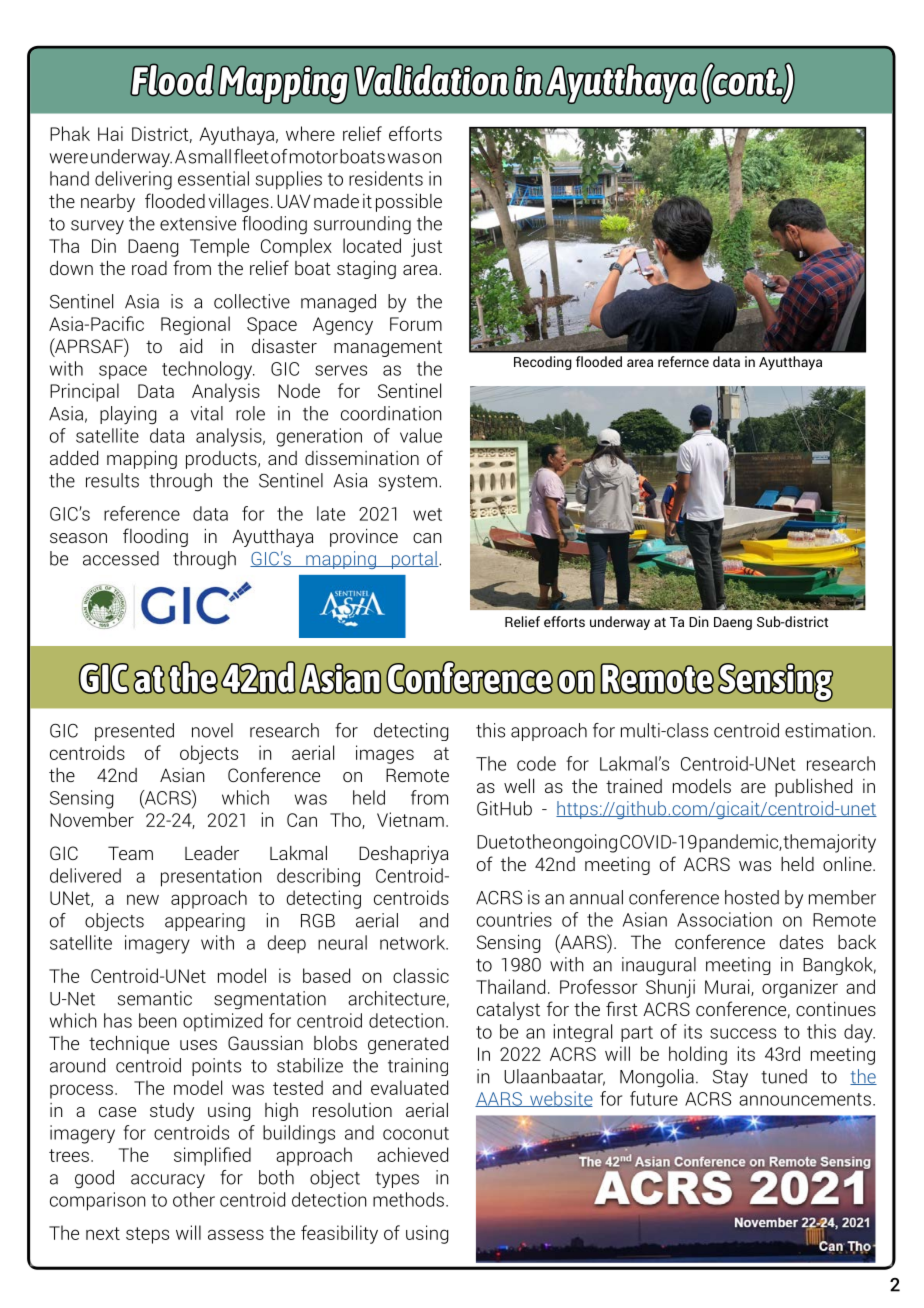 This page has height=1308, width=924. I want to click on countries, so click(514, 919).
